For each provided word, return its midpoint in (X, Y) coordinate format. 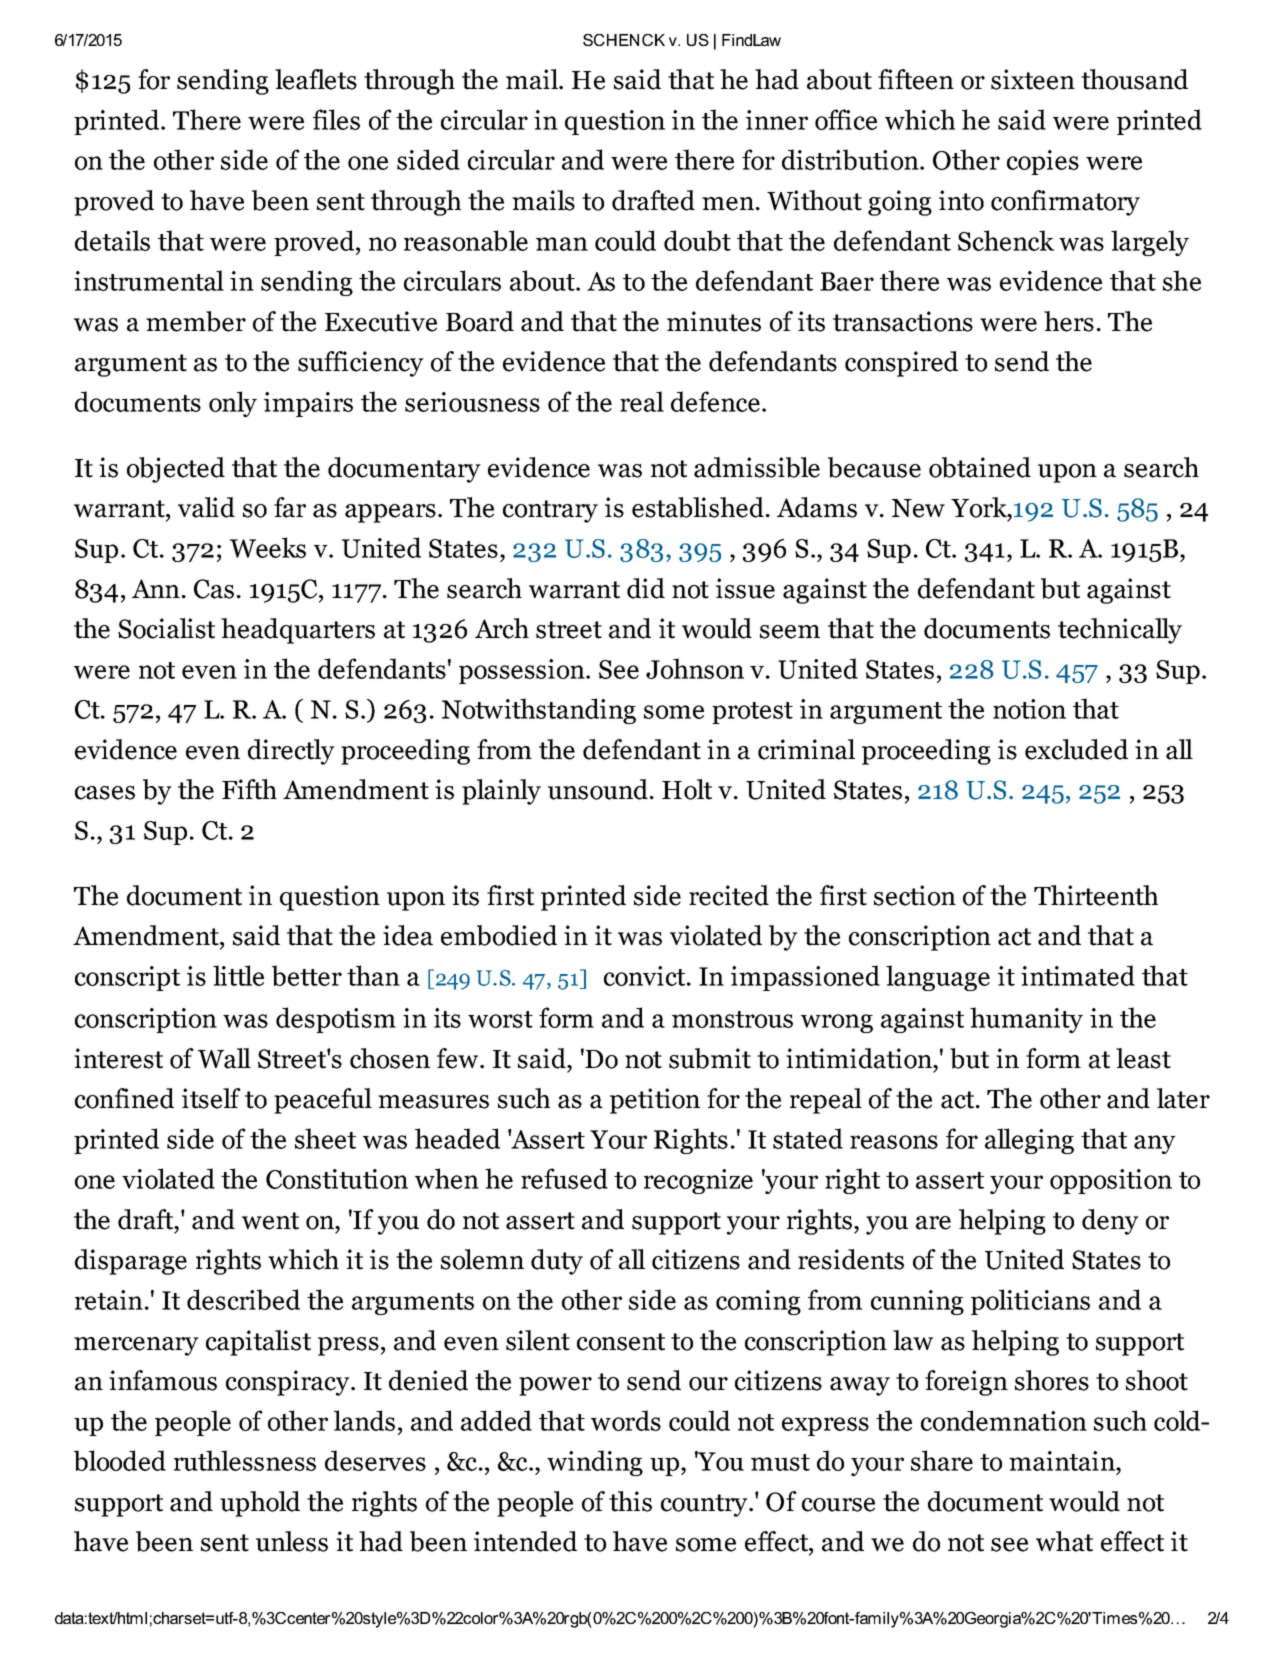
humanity (1026, 1020)
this (630, 1501)
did (646, 588)
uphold (260, 1504)
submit (710, 1058)
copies (1043, 162)
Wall (224, 1058)
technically (1120, 631)
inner (777, 120)
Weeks (268, 547)
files (336, 119)
